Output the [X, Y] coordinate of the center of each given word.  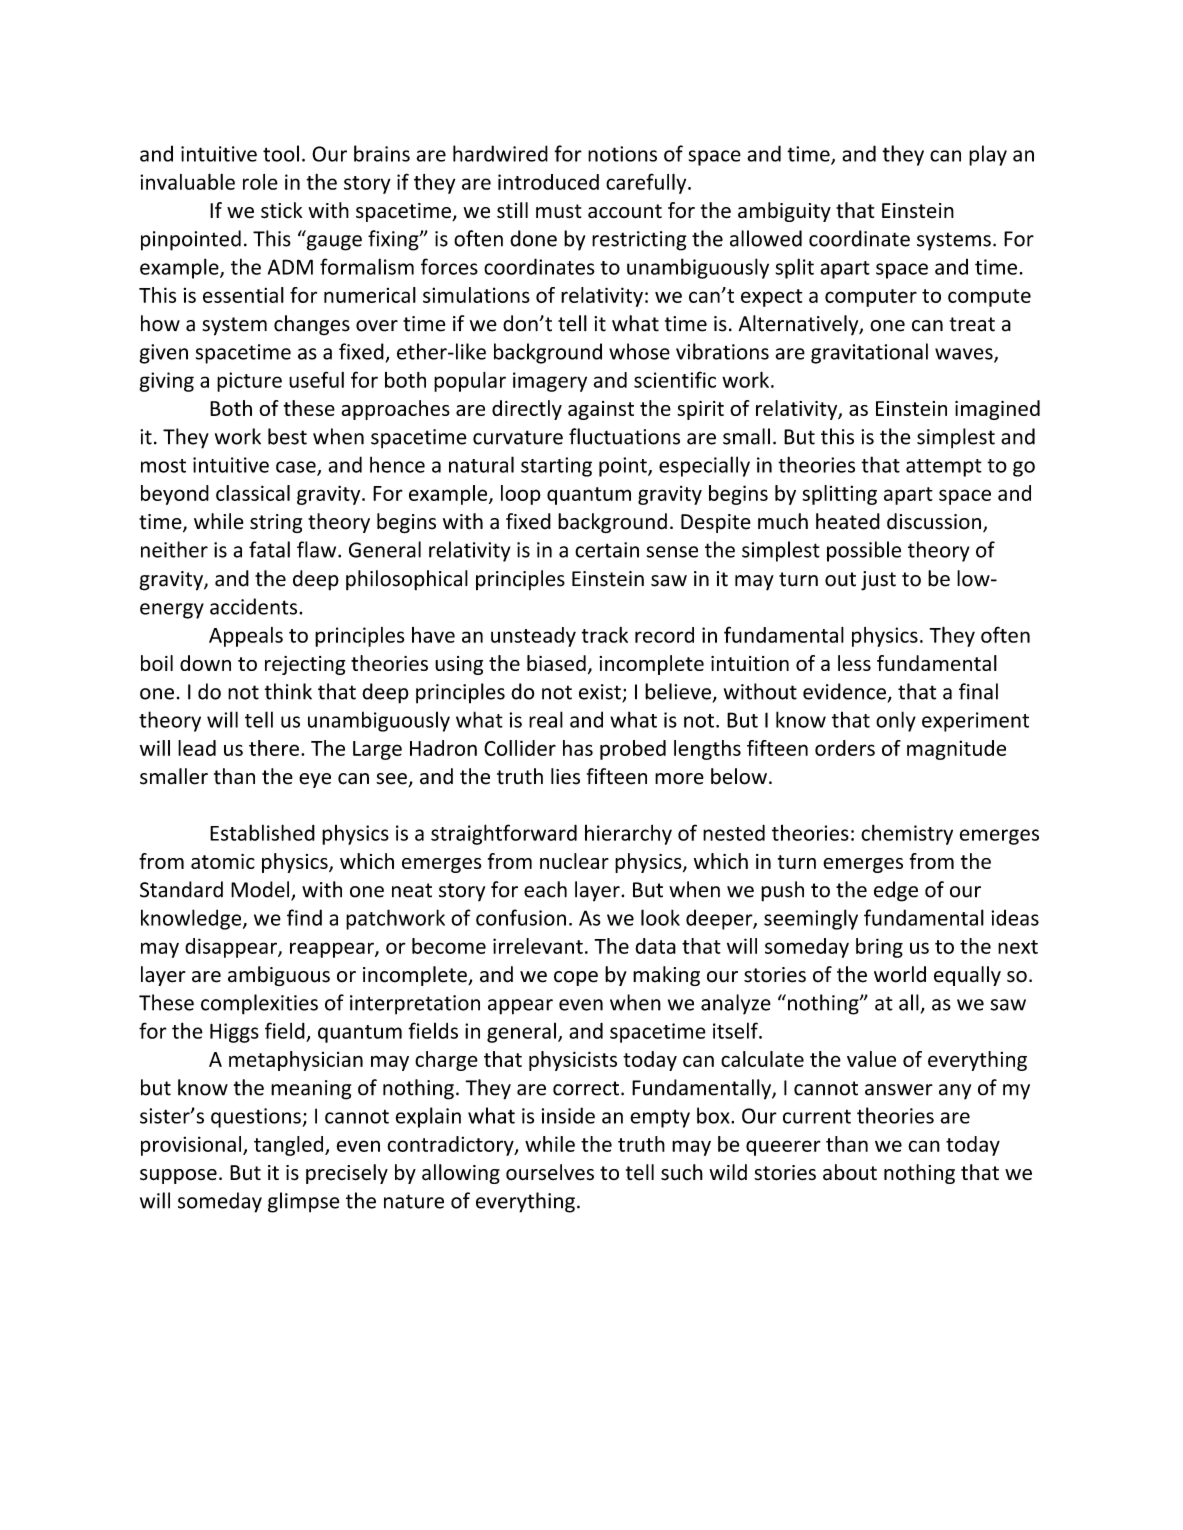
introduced [548, 182]
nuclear [574, 861]
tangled [290, 1146]
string [276, 523]
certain [607, 550]
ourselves [550, 1172]
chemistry [907, 834]
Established [262, 832]
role [260, 182]
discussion [934, 521]
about [850, 1172]
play [988, 155]
